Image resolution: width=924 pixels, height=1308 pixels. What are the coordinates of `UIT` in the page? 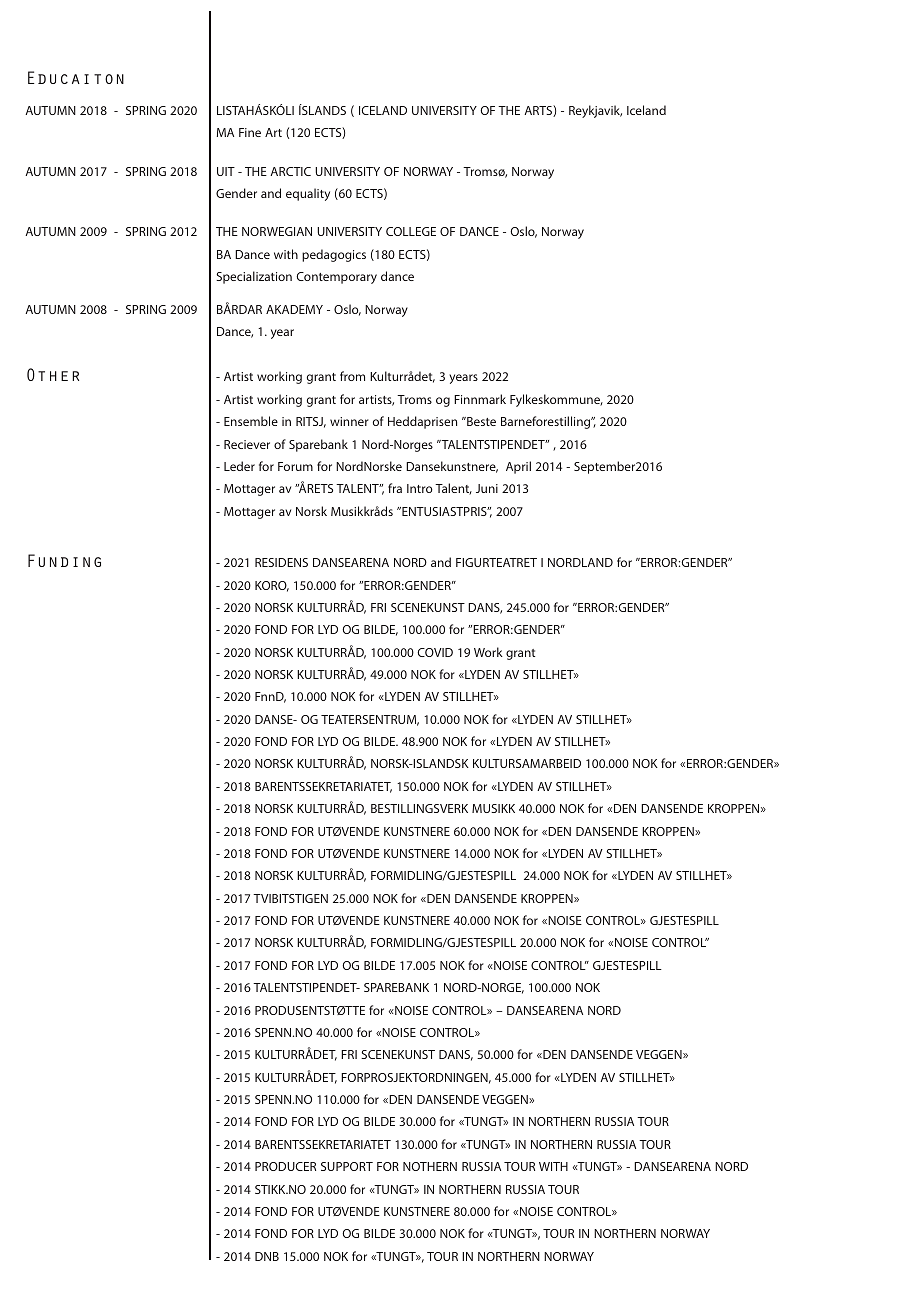 It's located at (226, 171).
